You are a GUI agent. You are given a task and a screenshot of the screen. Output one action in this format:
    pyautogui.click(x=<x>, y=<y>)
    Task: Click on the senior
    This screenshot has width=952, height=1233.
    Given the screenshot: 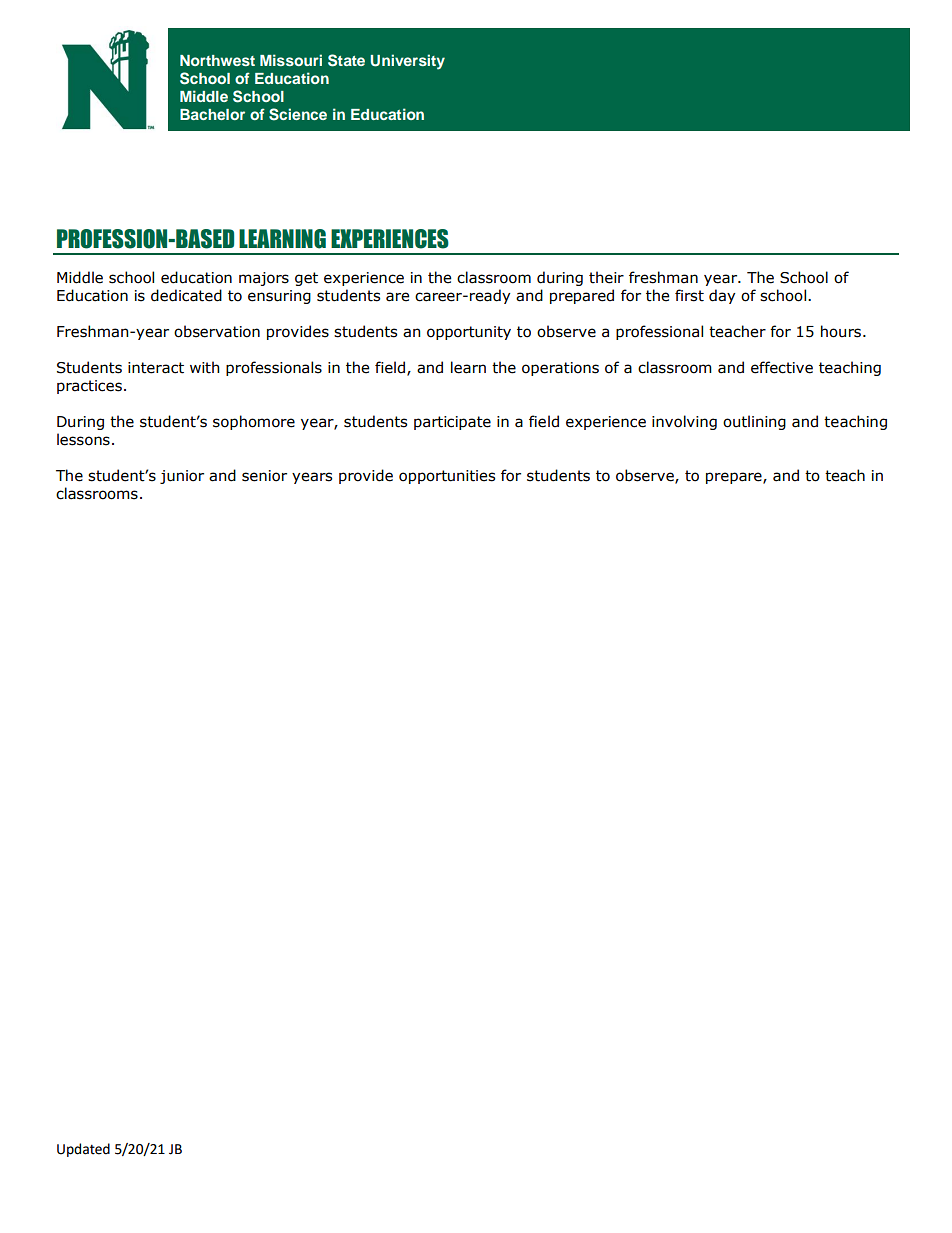 What is the action you would take?
    pyautogui.click(x=264, y=476)
